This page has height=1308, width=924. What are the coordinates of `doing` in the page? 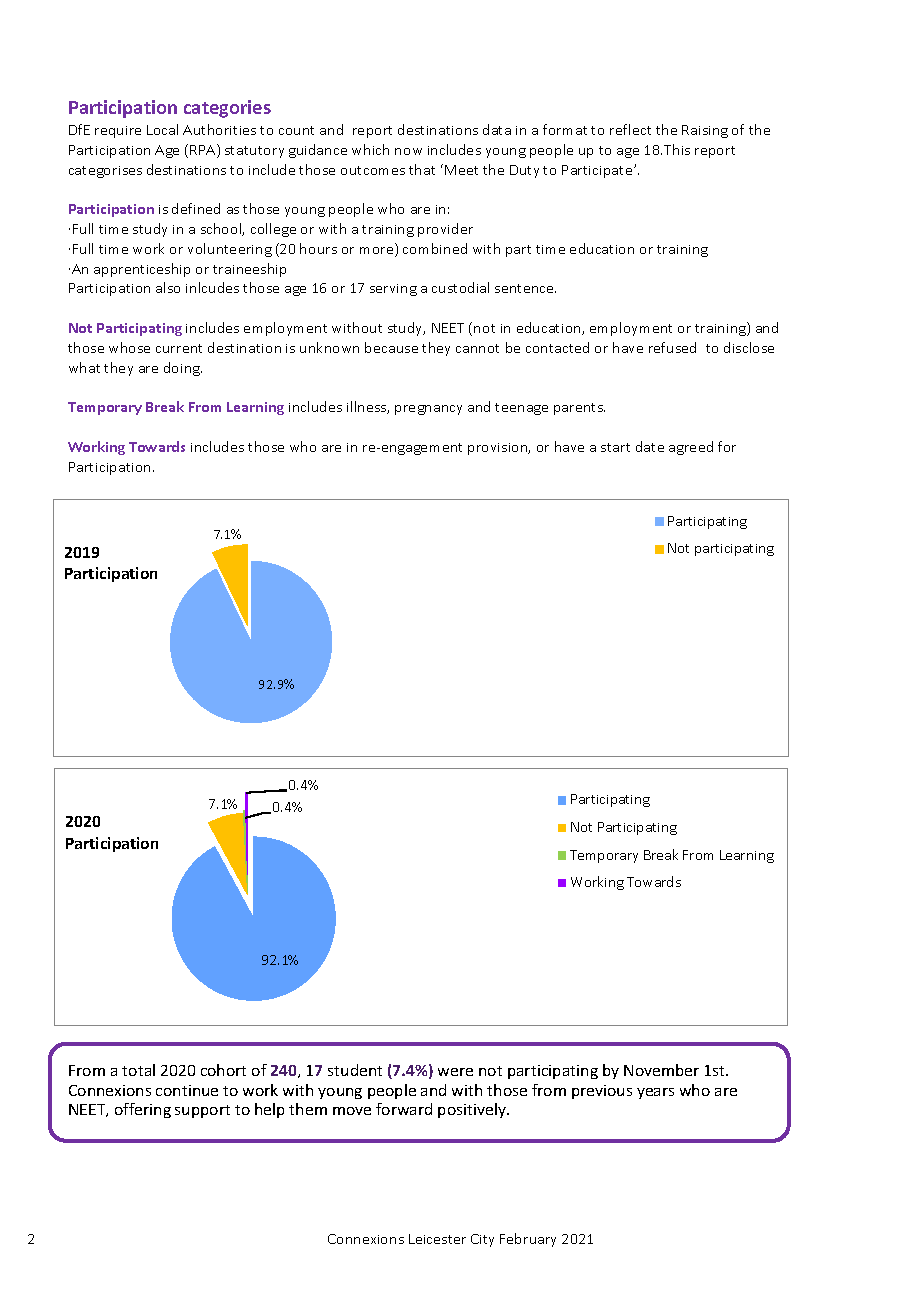 It's located at (183, 369).
